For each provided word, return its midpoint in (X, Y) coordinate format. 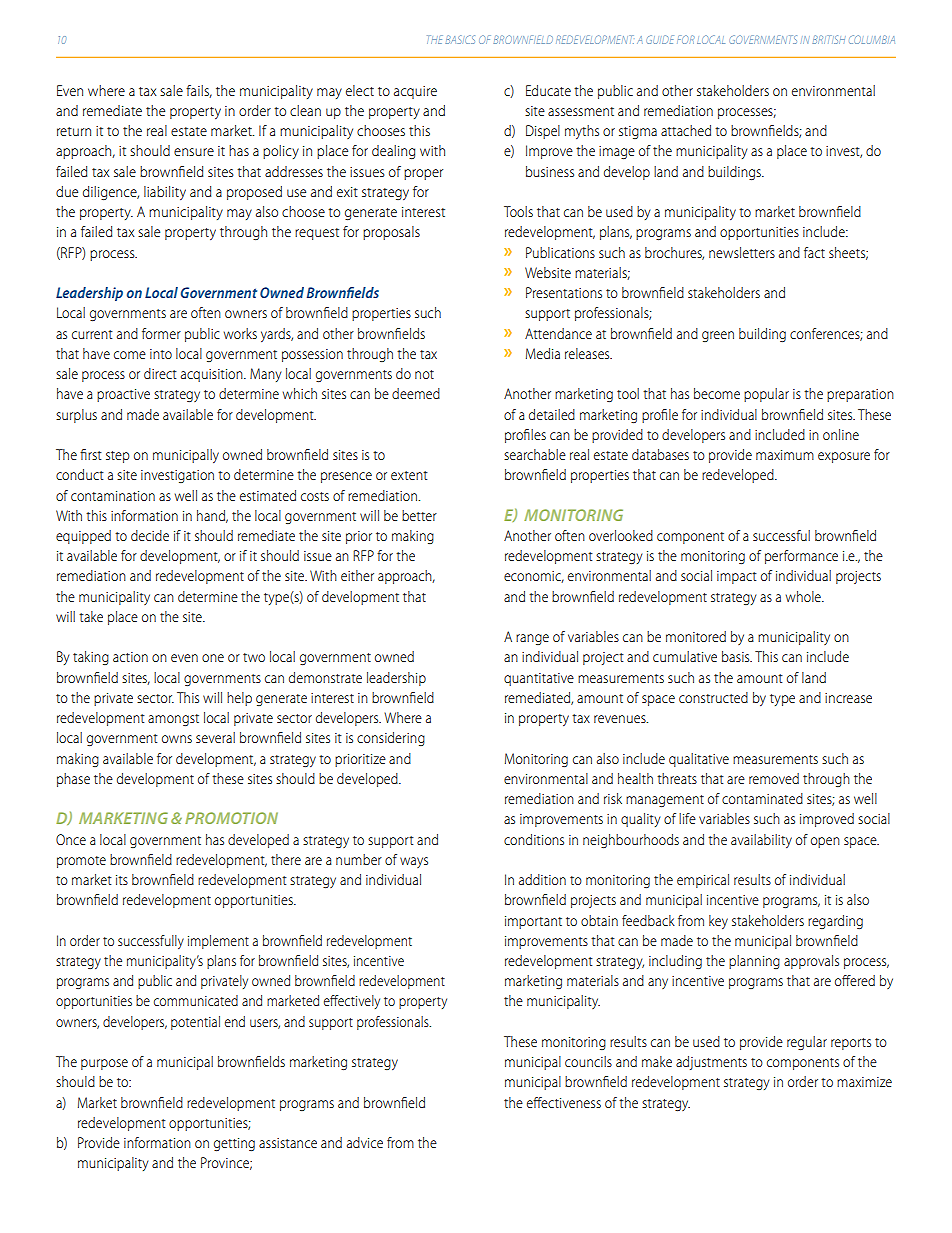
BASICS (460, 39)
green (718, 336)
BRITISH (829, 39)
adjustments (711, 1063)
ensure (194, 152)
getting (234, 1144)
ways (414, 862)
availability (761, 841)
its (122, 880)
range (532, 639)
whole (804, 596)
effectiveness (564, 1102)
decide (150, 535)
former (161, 333)
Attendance (558, 333)
